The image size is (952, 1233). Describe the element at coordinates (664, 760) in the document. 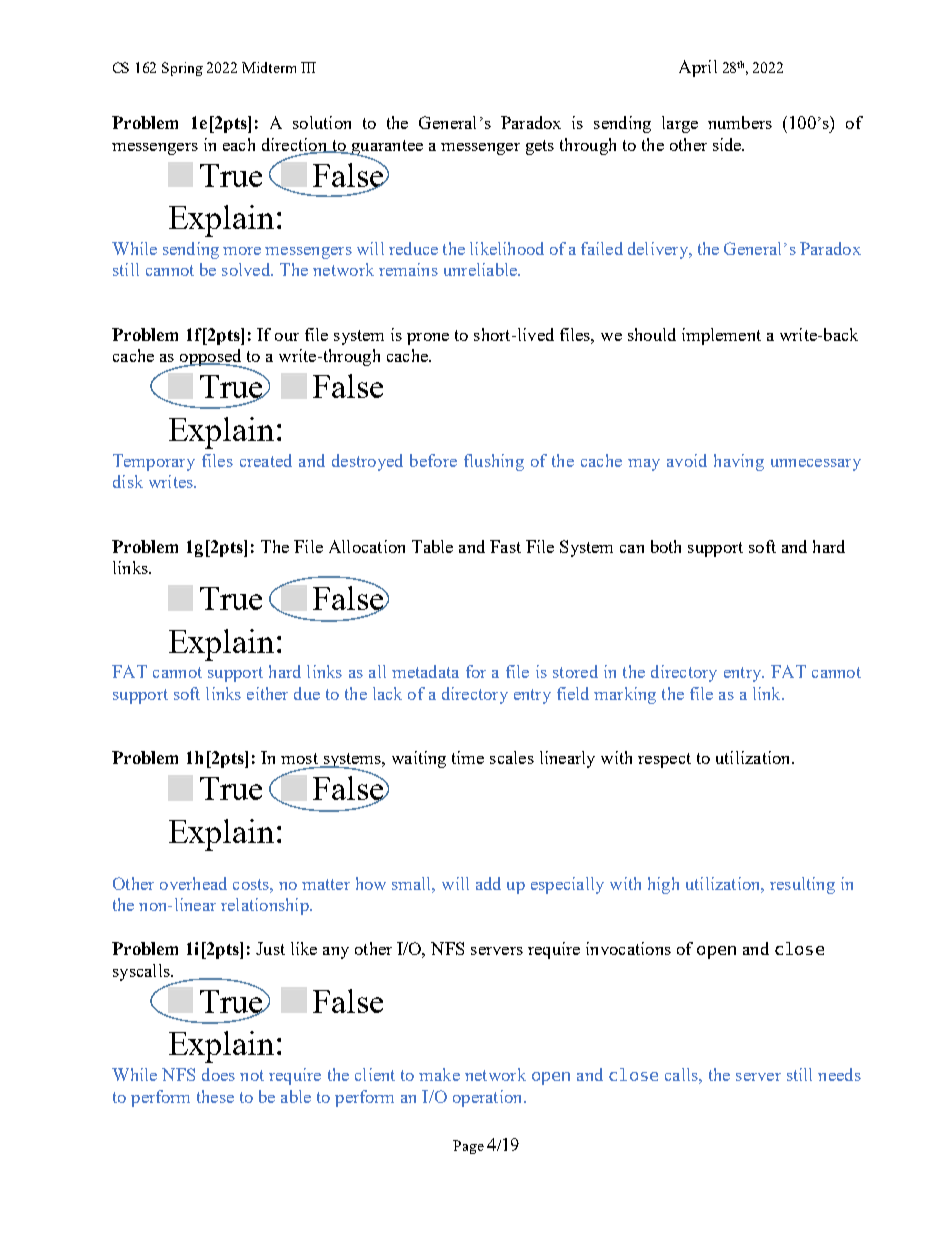

I see `respect` at that location.
